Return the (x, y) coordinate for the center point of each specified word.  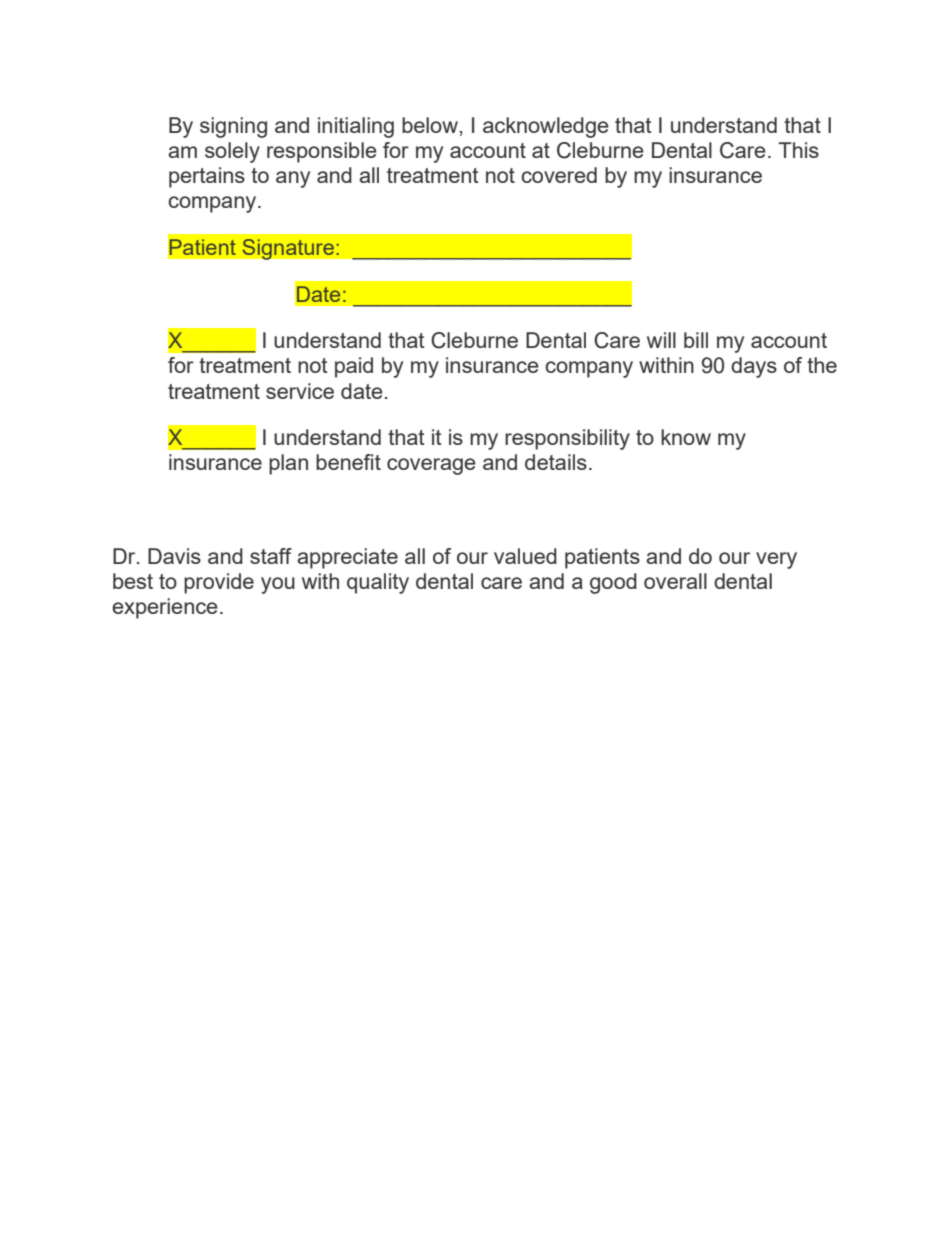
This (798, 150)
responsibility (567, 439)
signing (233, 127)
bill (696, 340)
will (661, 340)
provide (219, 583)
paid (354, 367)
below (430, 125)
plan (288, 464)
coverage (431, 466)
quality (378, 583)
